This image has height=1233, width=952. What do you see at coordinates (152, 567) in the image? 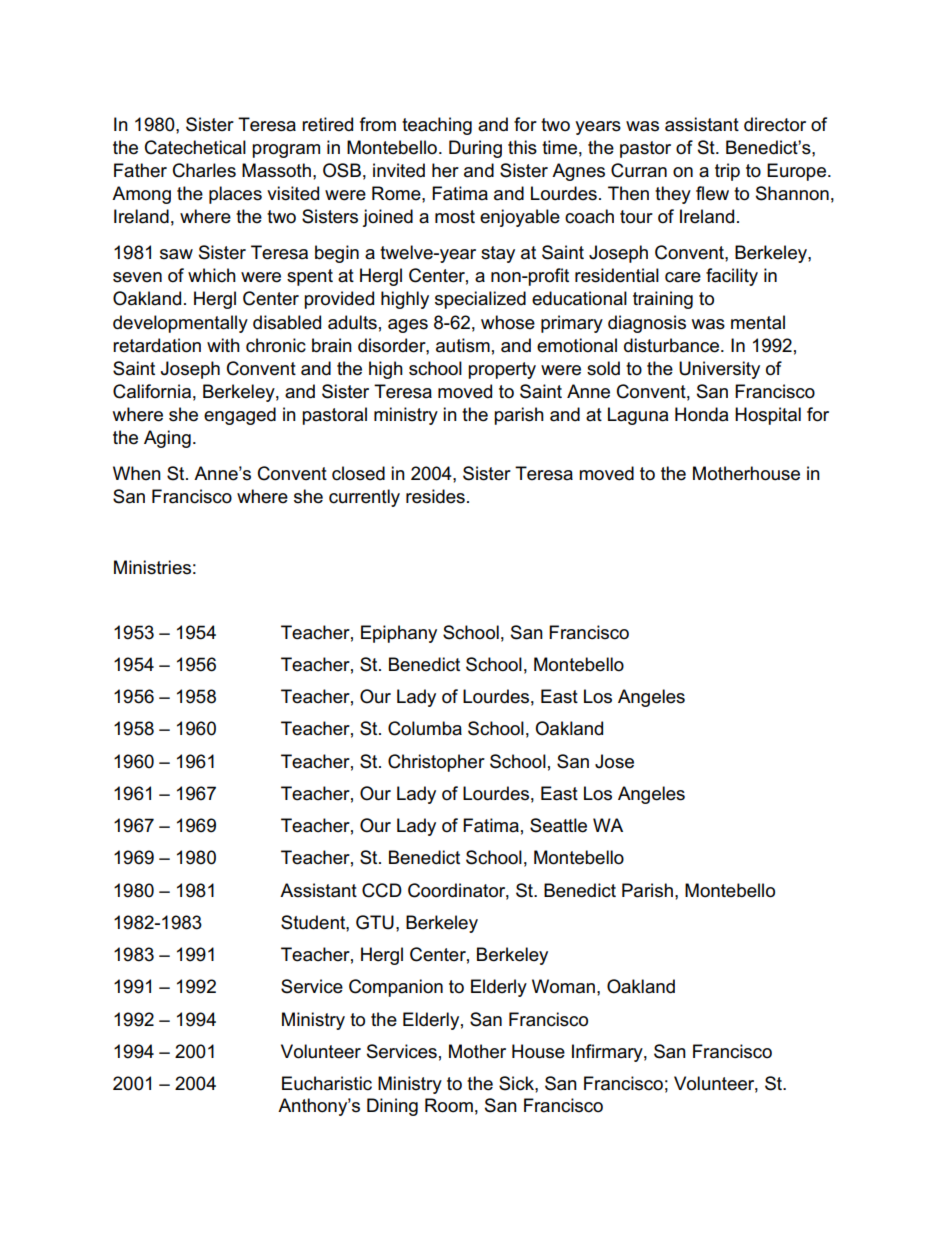
I see `Ministries` at bounding box center [152, 567].
